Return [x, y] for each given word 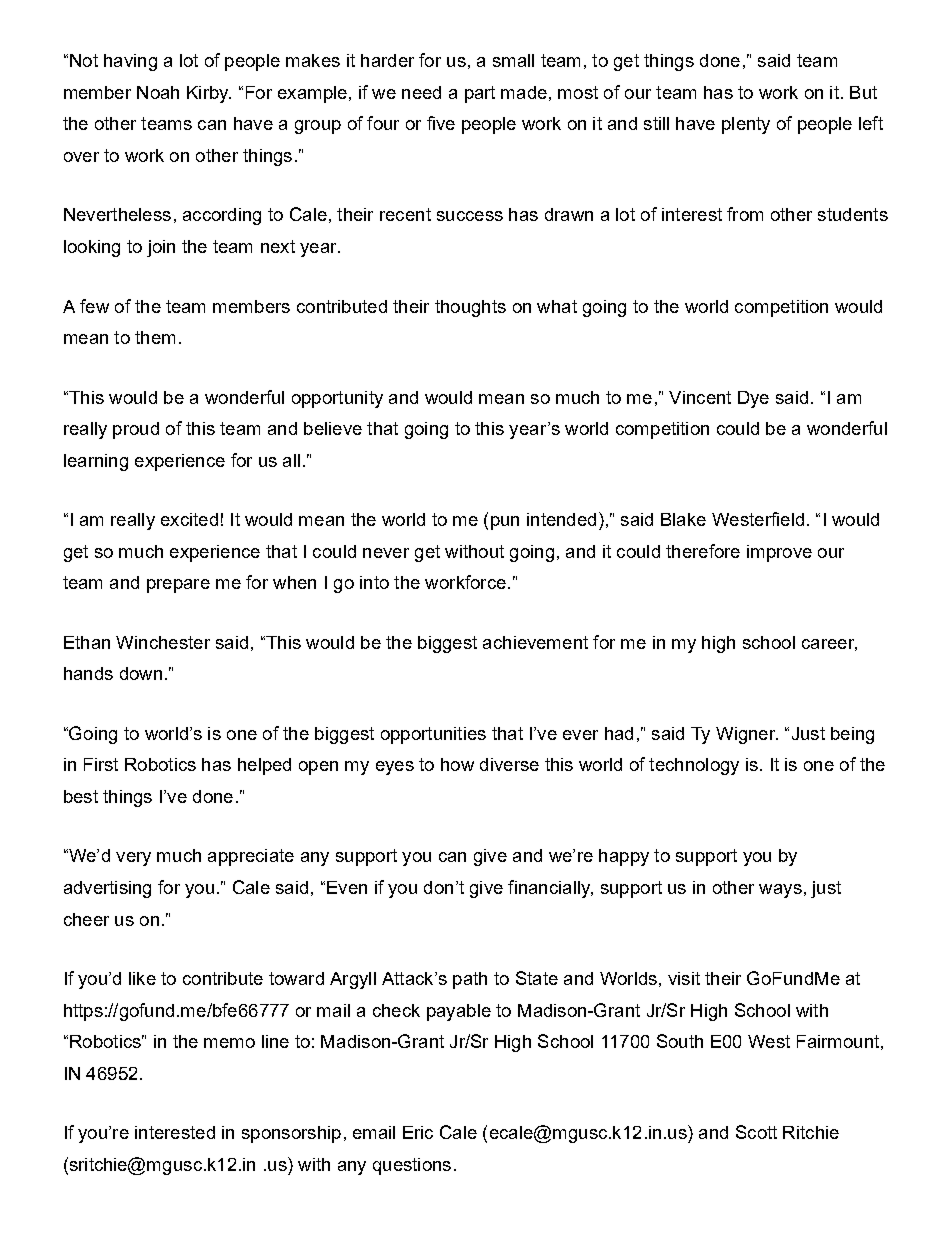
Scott [756, 1132]
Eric [418, 1132]
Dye [753, 399]
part [480, 94]
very [133, 859]
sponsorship [291, 1134]
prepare [178, 586]
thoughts [470, 308]
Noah [158, 92]
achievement [535, 642]
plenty [746, 125]
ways [780, 891]
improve [779, 553]
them [155, 337]
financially [550, 889]
